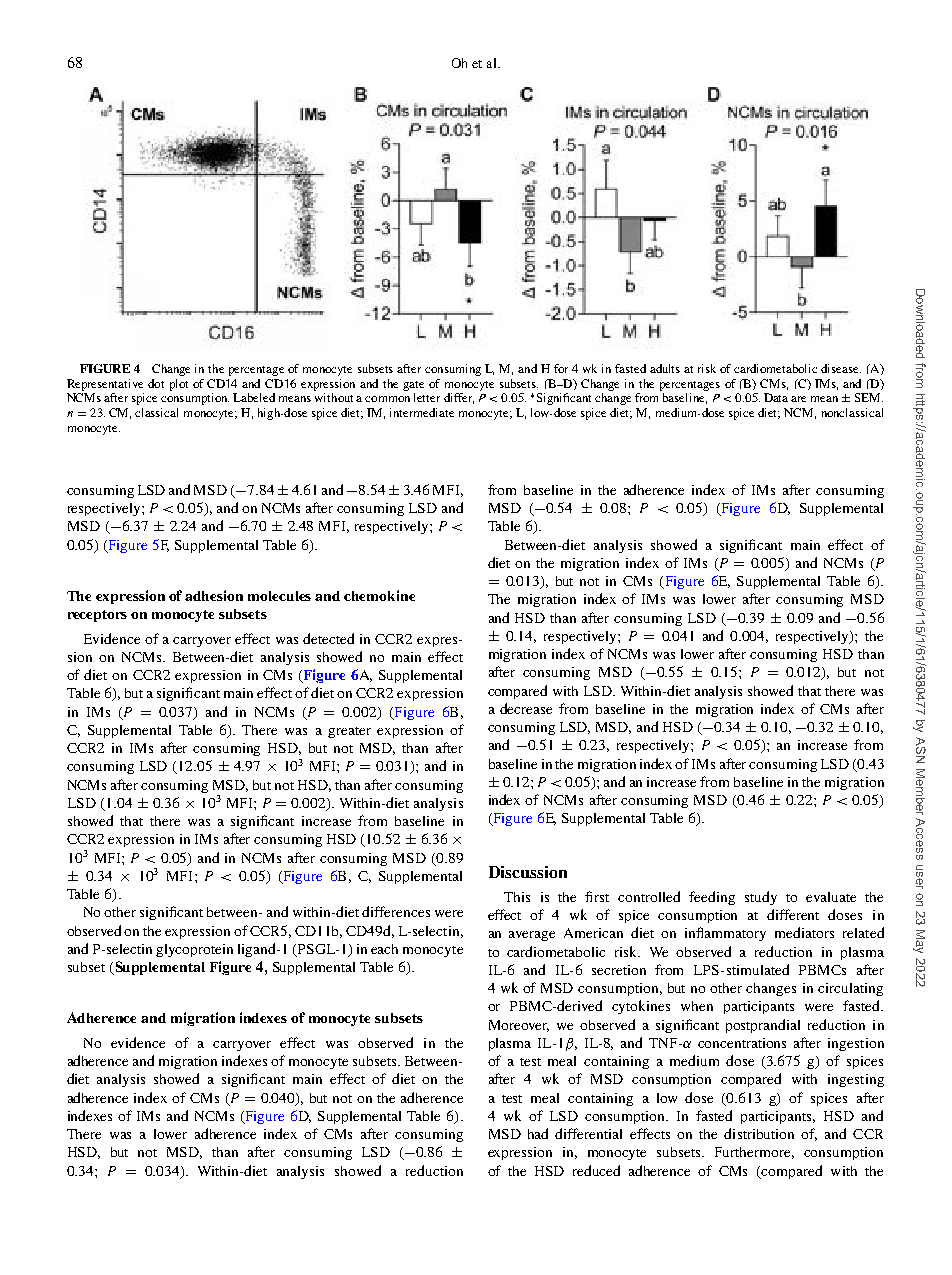 The height and width of the image is (1275, 952). I want to click on detected, so click(328, 638).
